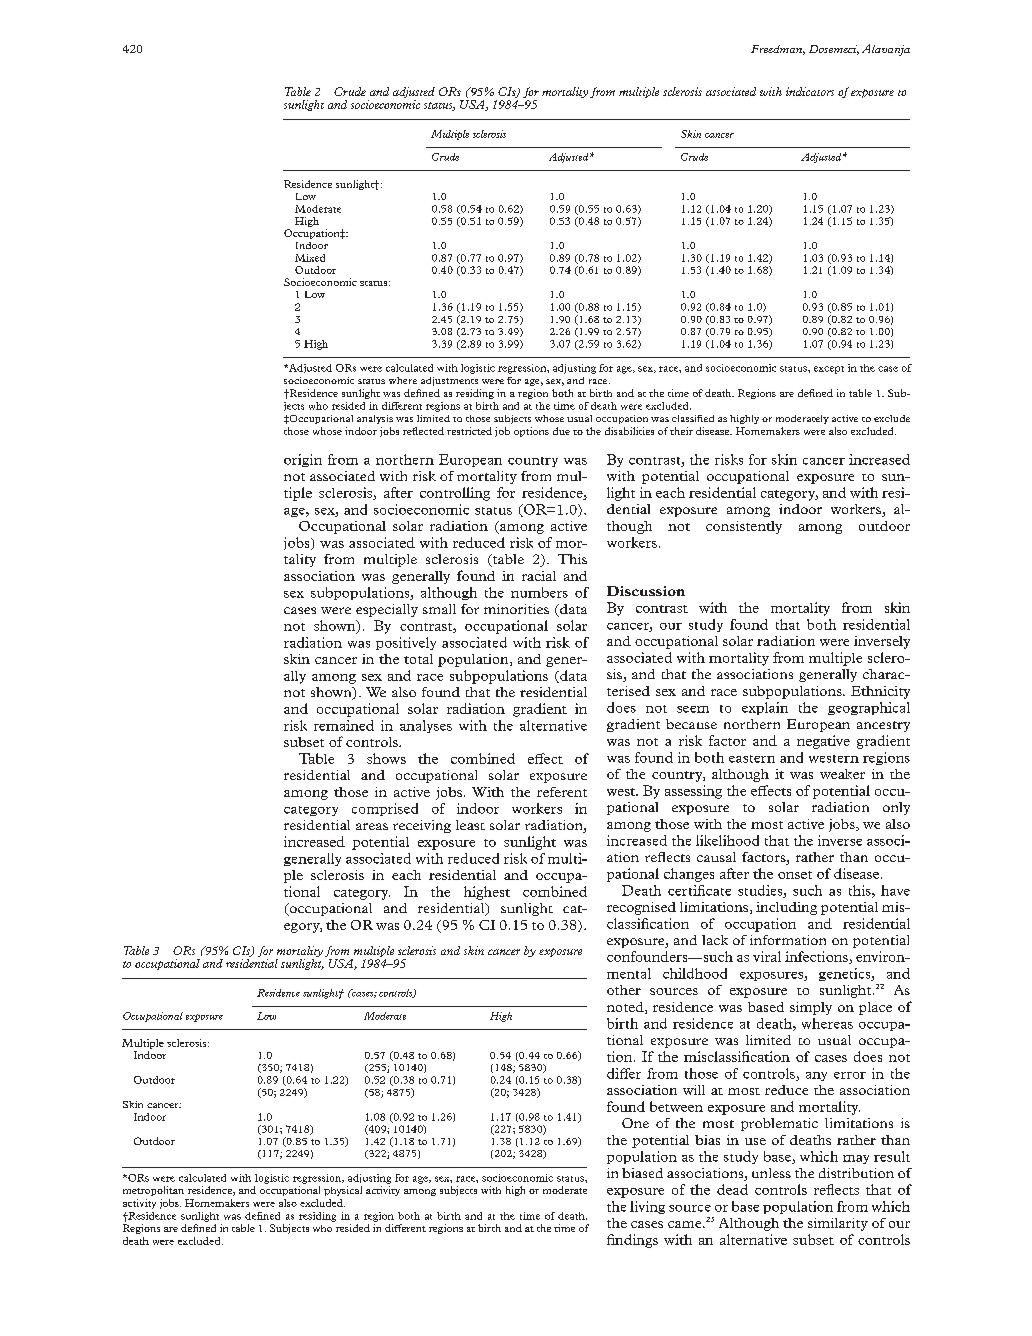 The height and width of the document is (1336, 1032). What do you see at coordinates (310, 258) in the document?
I see `Mixed` at bounding box center [310, 258].
